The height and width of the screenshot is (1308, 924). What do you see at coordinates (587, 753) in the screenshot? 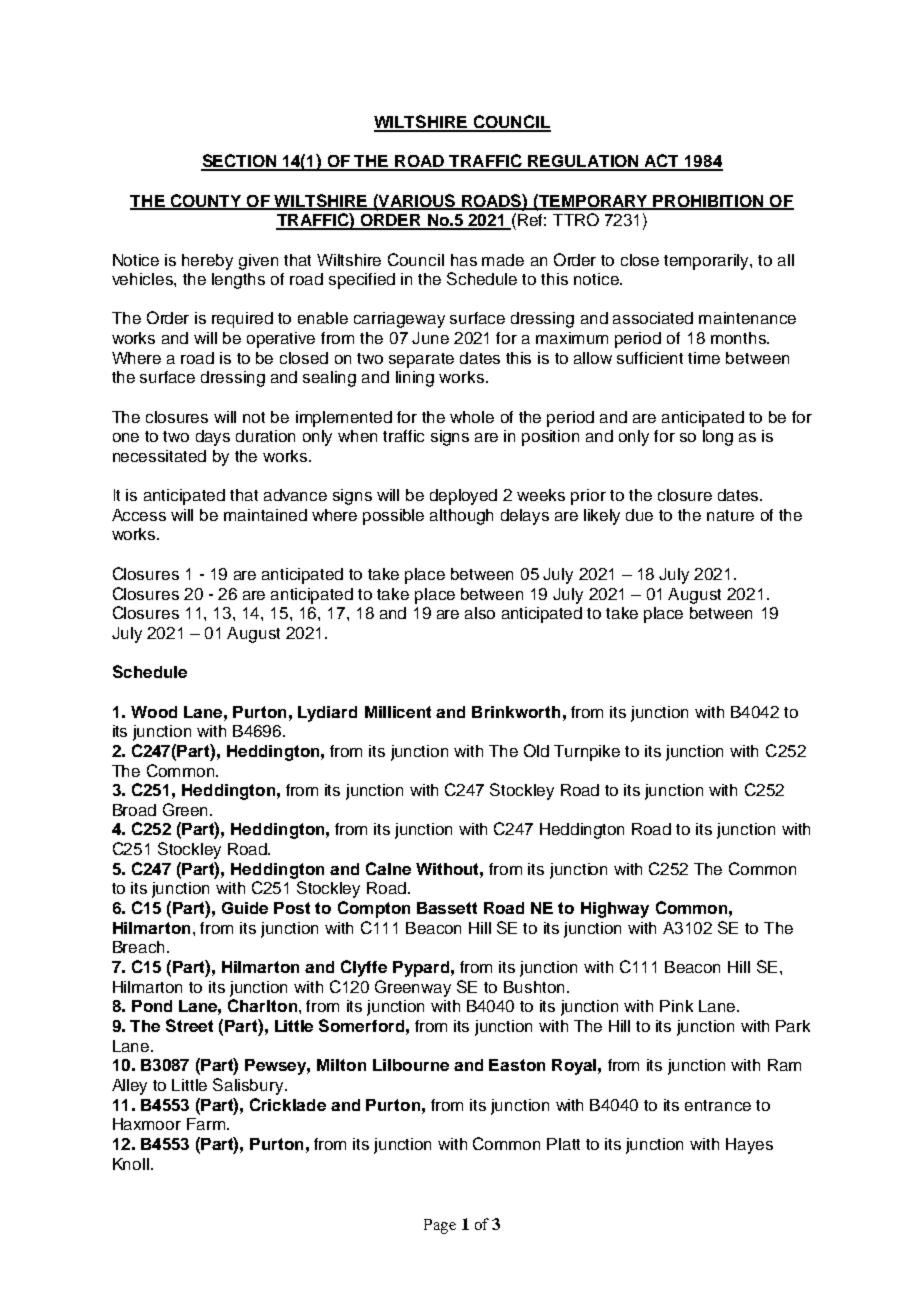
I see `Turnpike` at bounding box center [587, 753].
